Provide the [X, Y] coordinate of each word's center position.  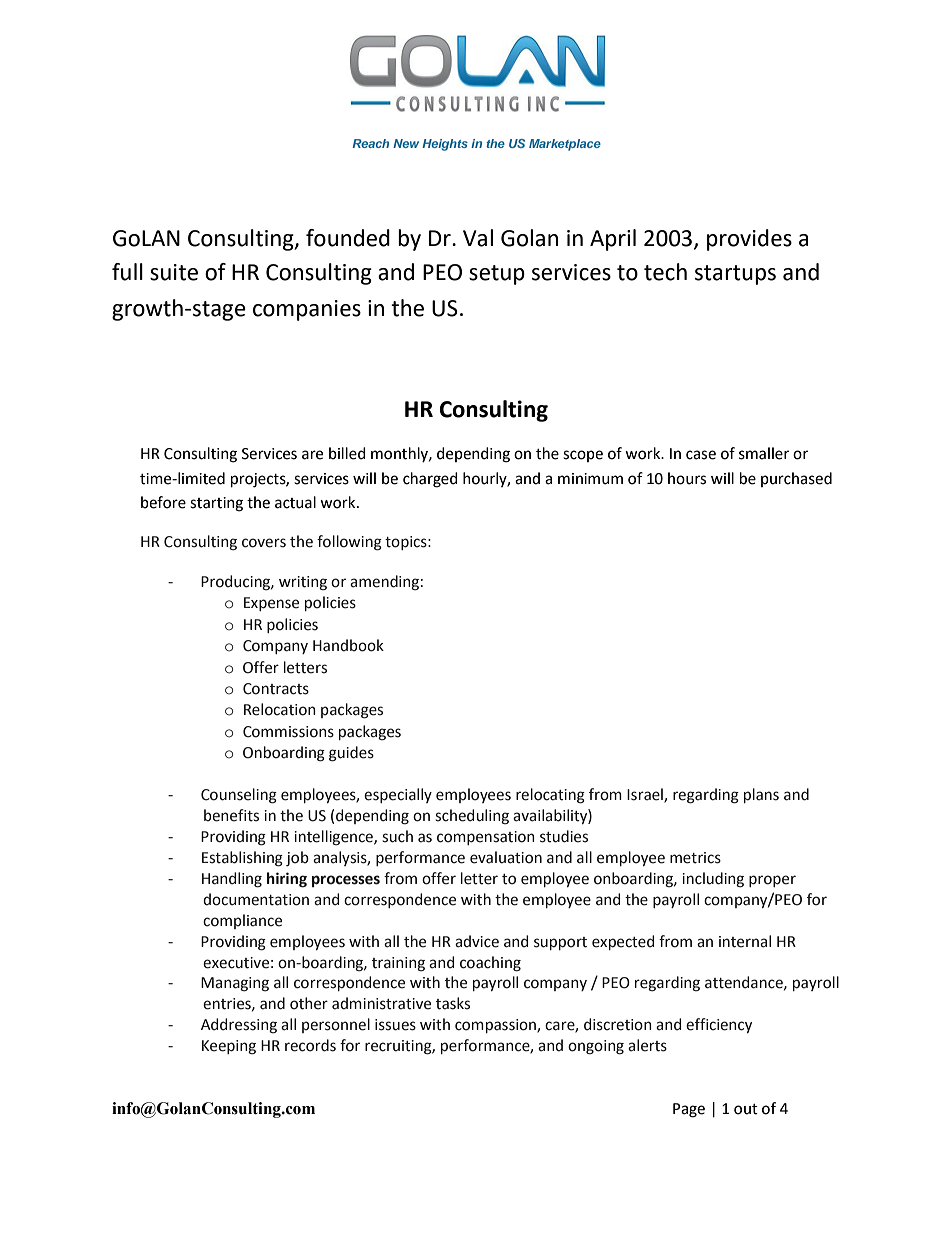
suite [174, 272]
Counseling [239, 796]
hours [687, 478]
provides [749, 240]
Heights [445, 145]
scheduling [472, 817]
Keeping [229, 1047]
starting [216, 504]
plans [761, 795]
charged [430, 480]
